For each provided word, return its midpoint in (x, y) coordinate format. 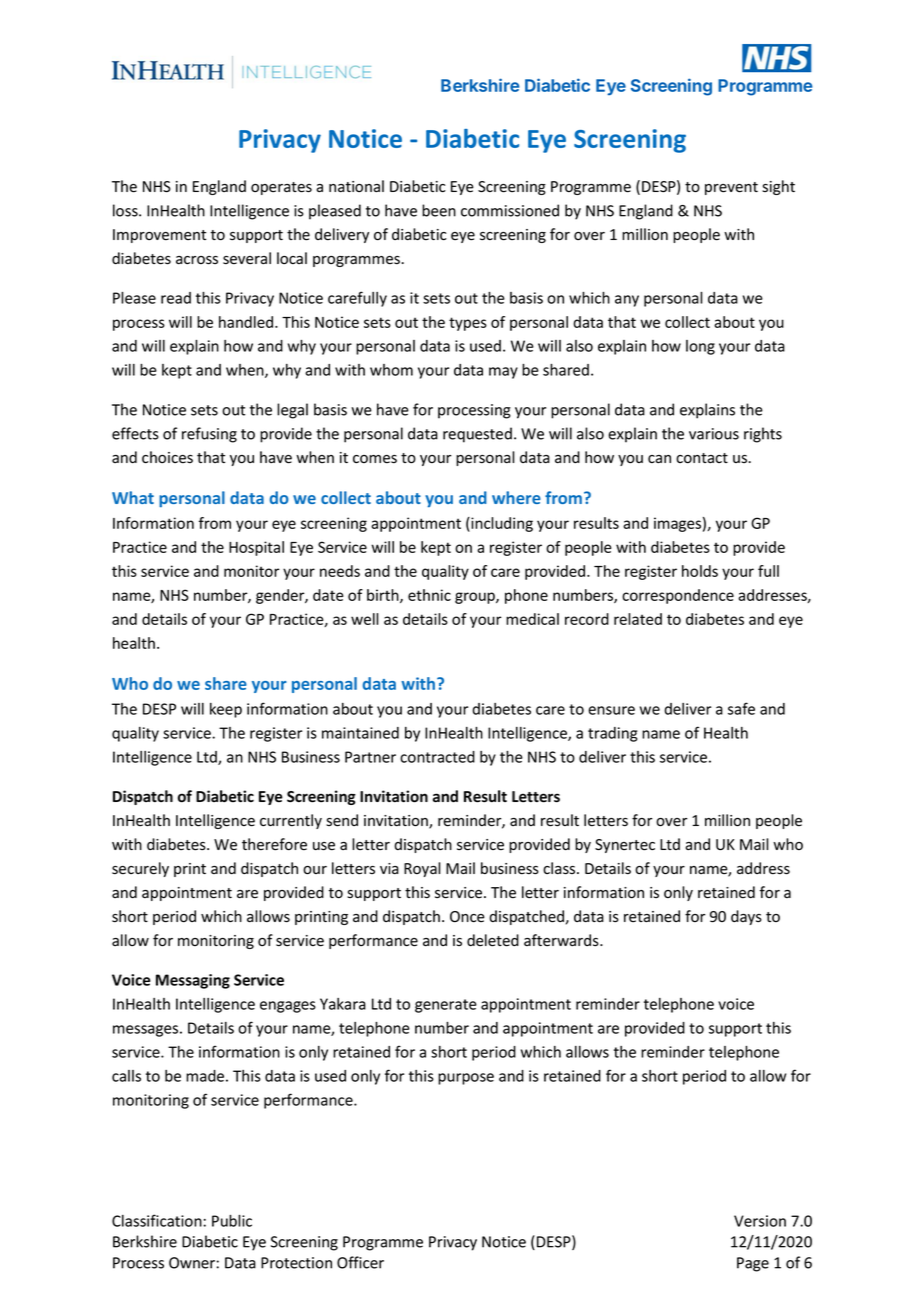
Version (760, 1221)
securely (140, 869)
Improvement (159, 236)
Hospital (256, 548)
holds (700, 571)
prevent (731, 188)
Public (232, 1221)
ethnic (429, 595)
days (746, 917)
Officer (360, 1262)
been (439, 210)
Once (467, 917)
